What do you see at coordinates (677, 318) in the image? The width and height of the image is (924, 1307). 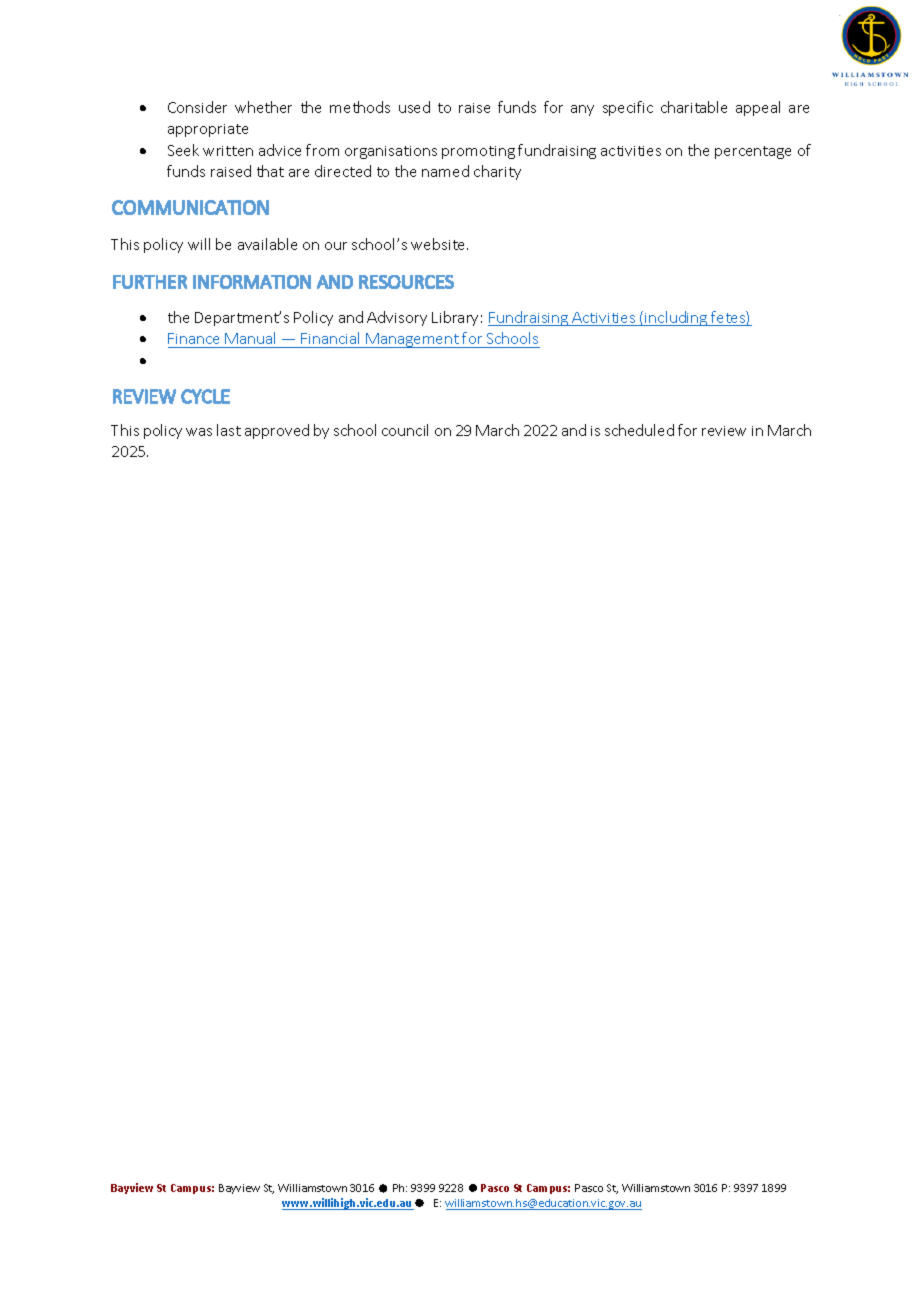 I see `including` at bounding box center [677, 318].
